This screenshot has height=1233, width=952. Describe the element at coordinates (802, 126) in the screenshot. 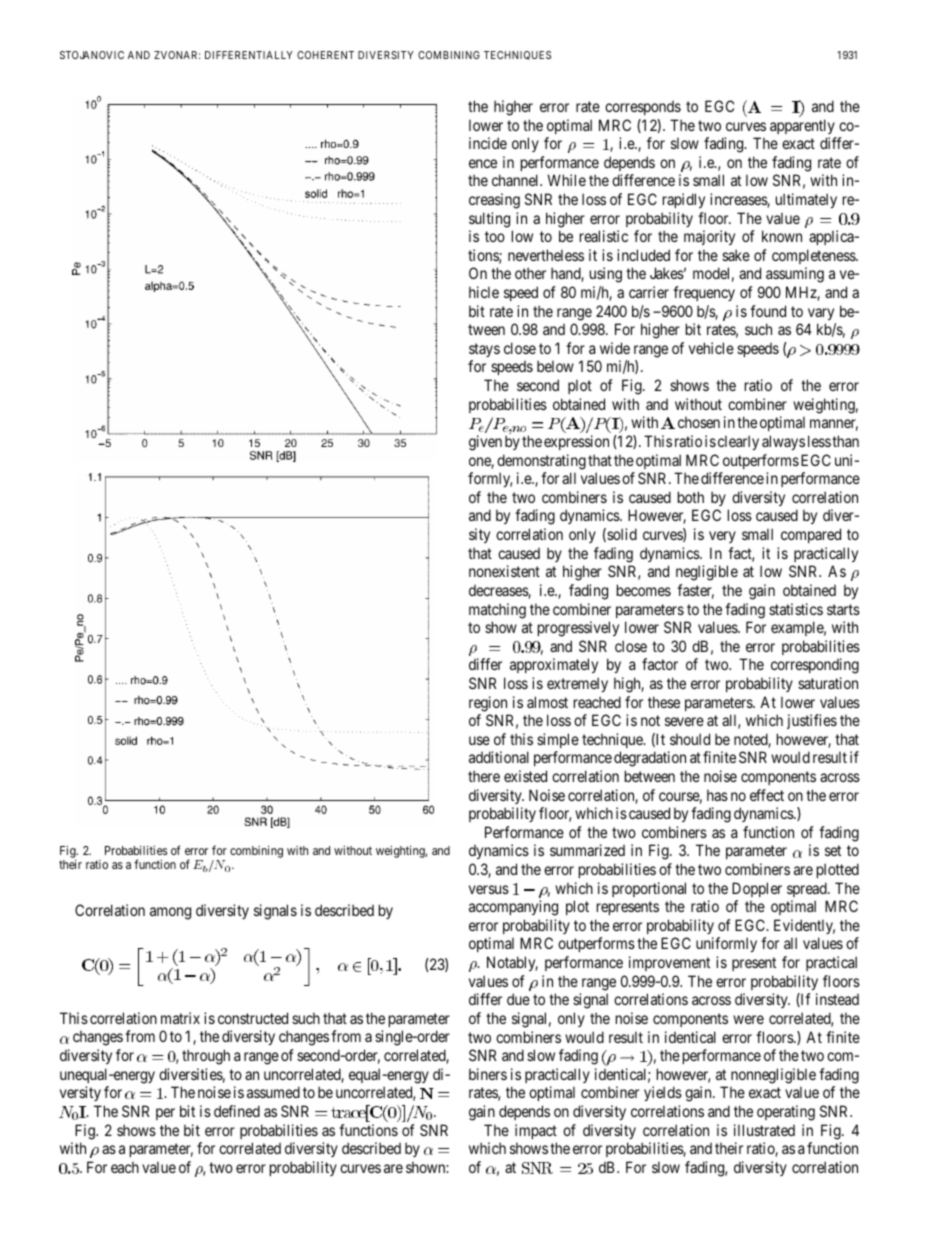

I see `apparently` at that location.
